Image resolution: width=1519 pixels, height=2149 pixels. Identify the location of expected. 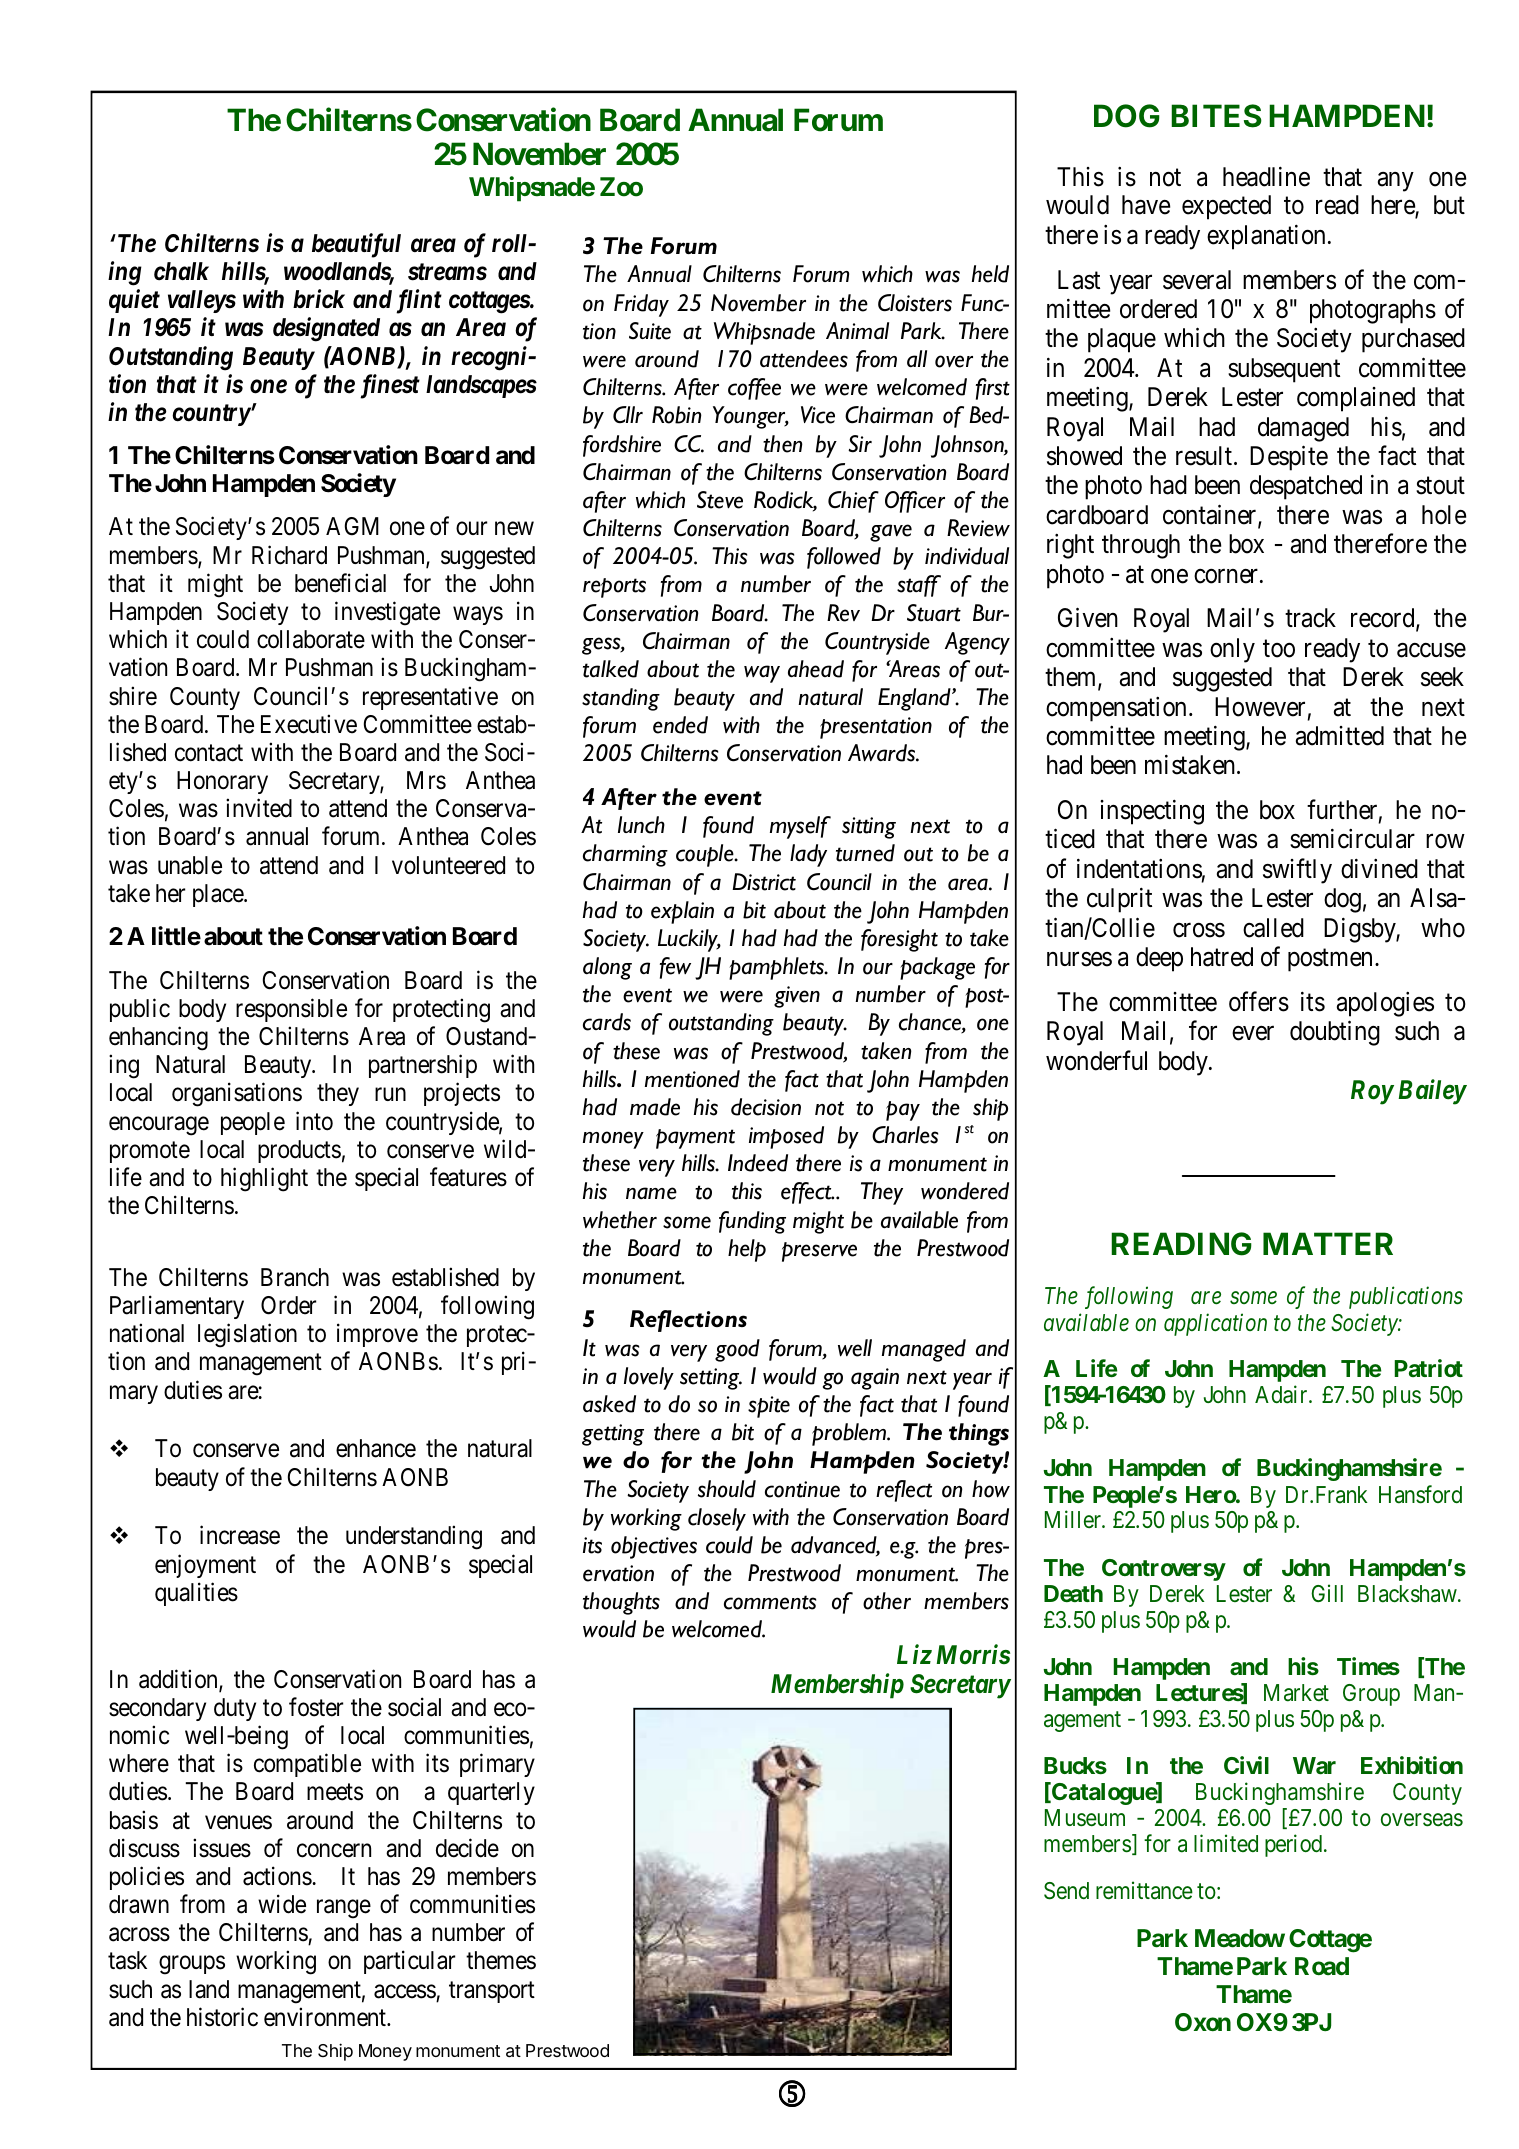
(1226, 207).
